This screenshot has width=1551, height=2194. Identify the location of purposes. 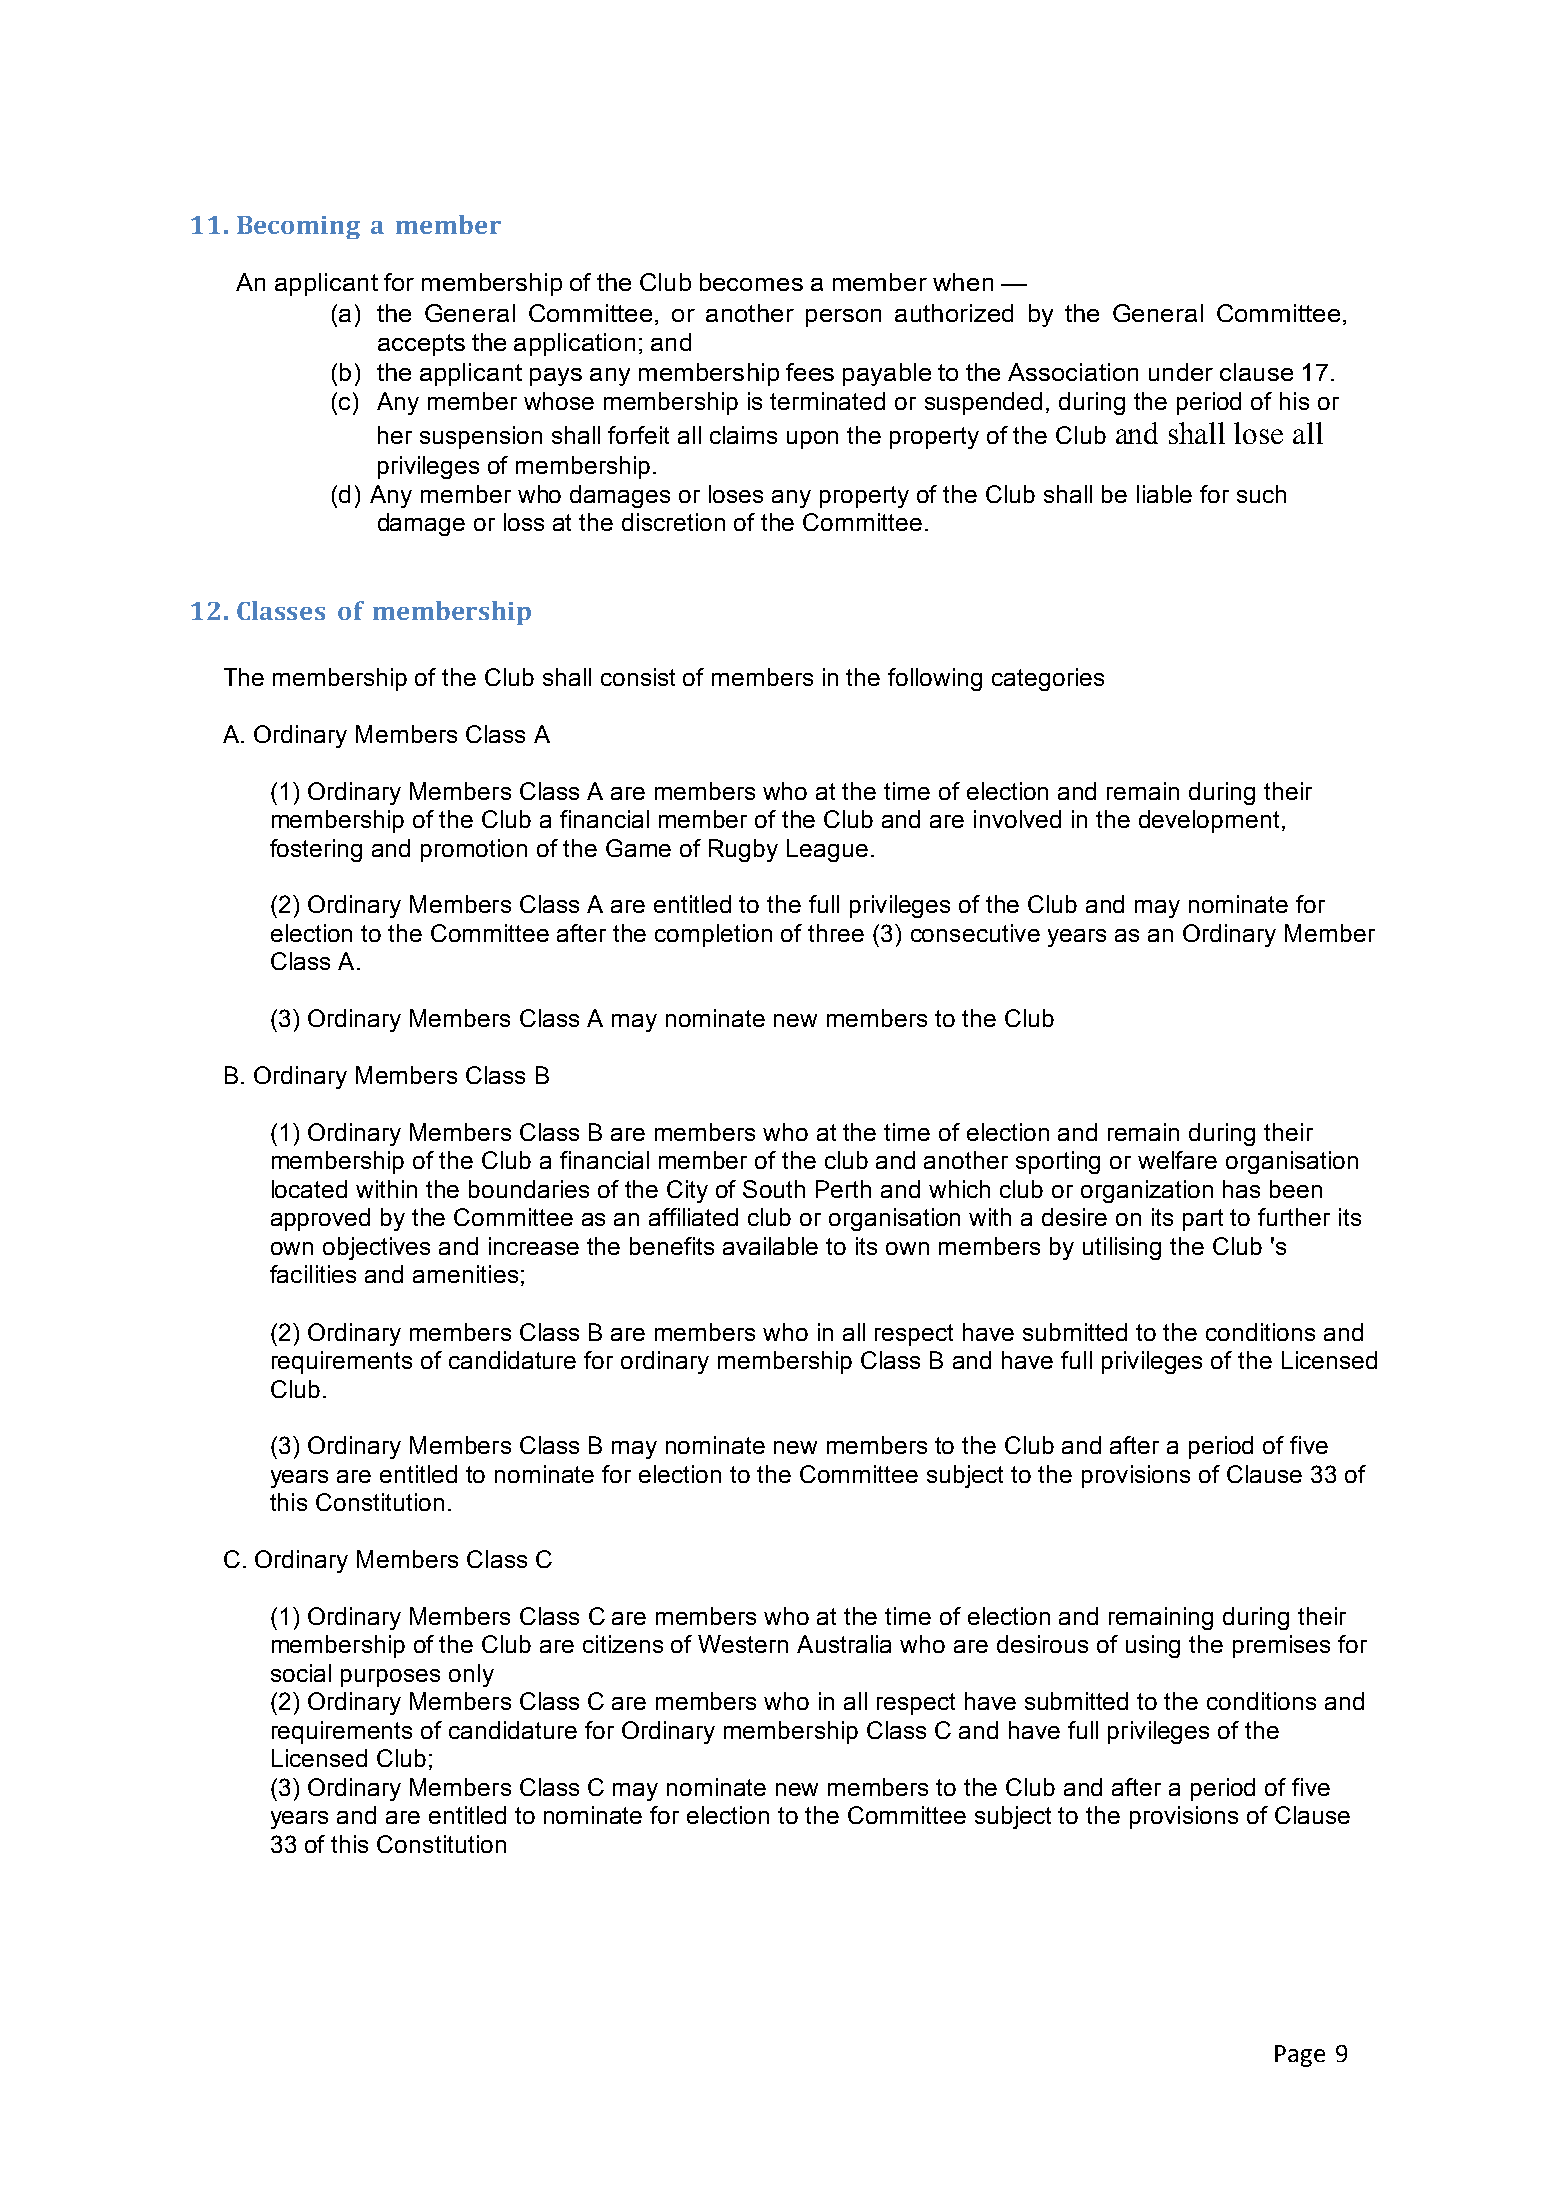
(390, 1678).
